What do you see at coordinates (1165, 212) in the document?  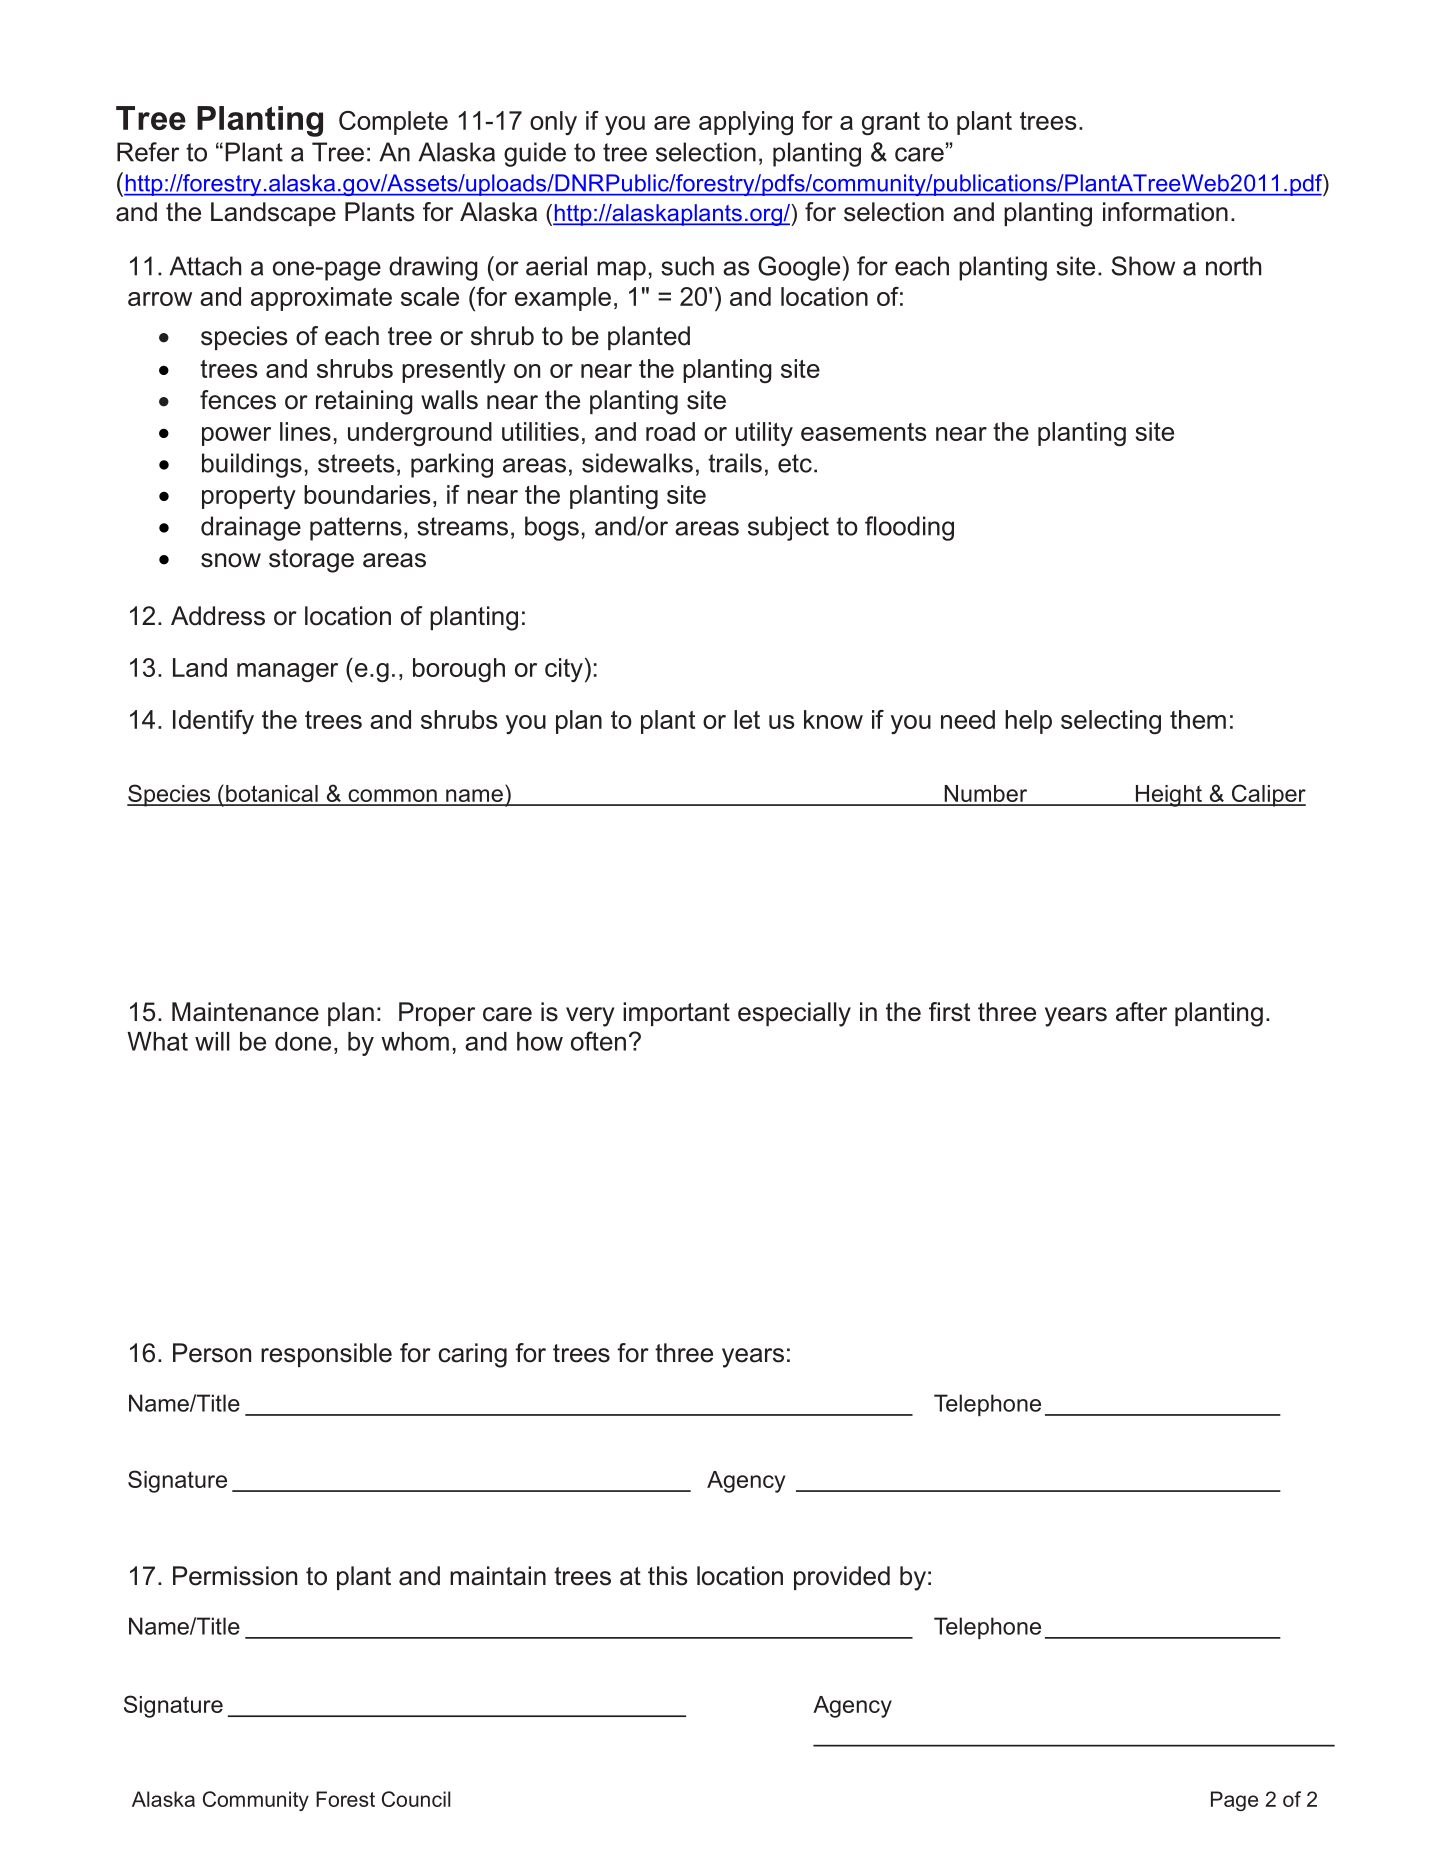 I see `information` at bounding box center [1165, 212].
